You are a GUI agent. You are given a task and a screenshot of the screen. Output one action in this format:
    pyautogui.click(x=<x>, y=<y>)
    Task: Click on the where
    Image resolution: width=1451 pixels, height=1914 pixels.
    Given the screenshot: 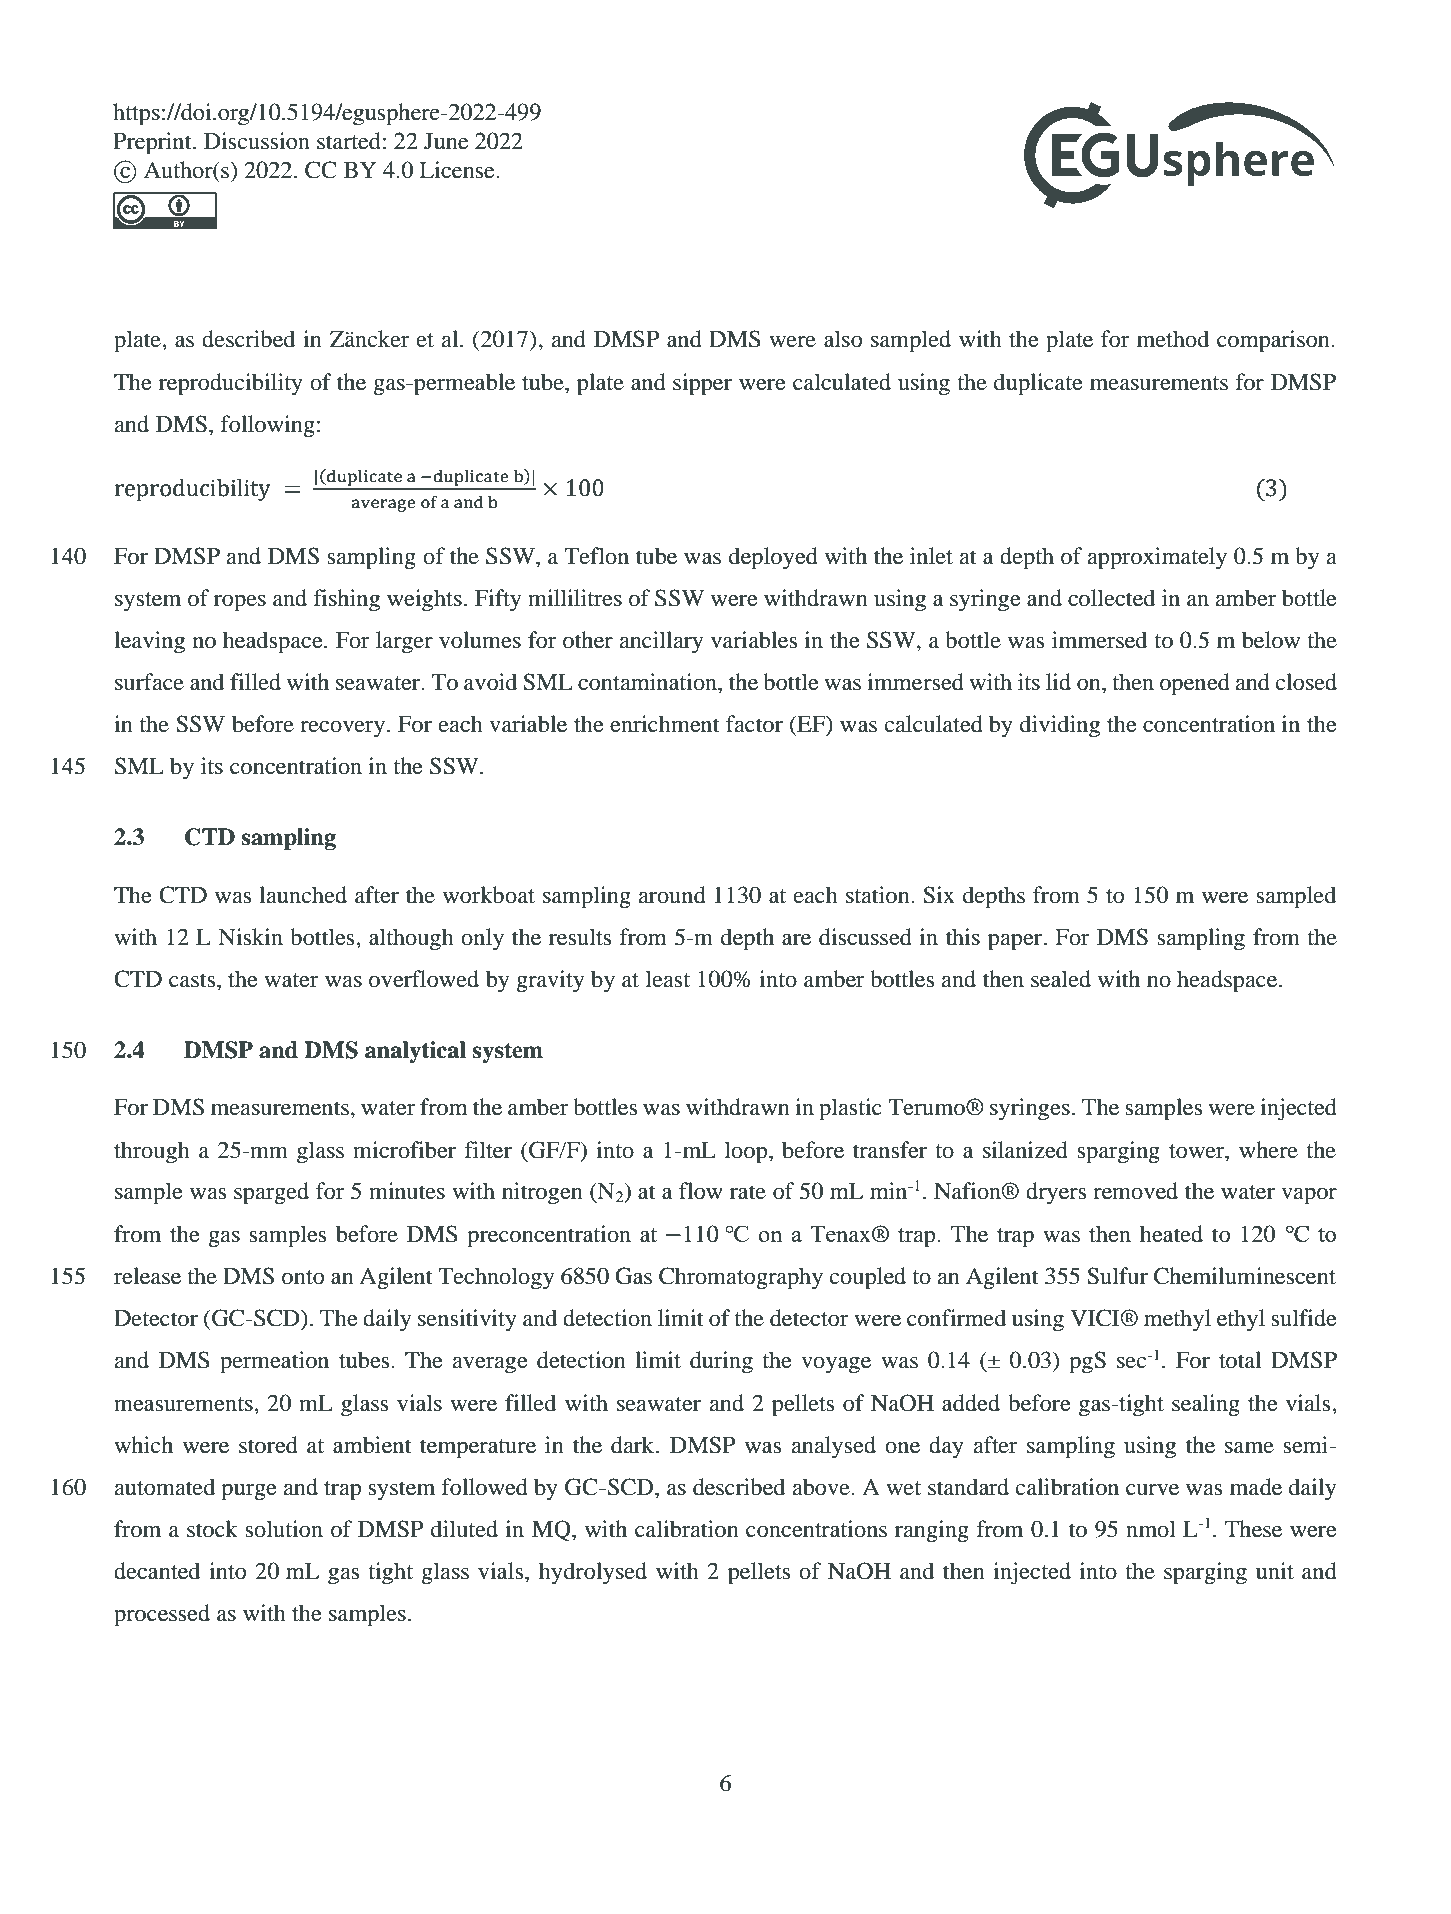 What is the action you would take?
    pyautogui.click(x=1268, y=1150)
